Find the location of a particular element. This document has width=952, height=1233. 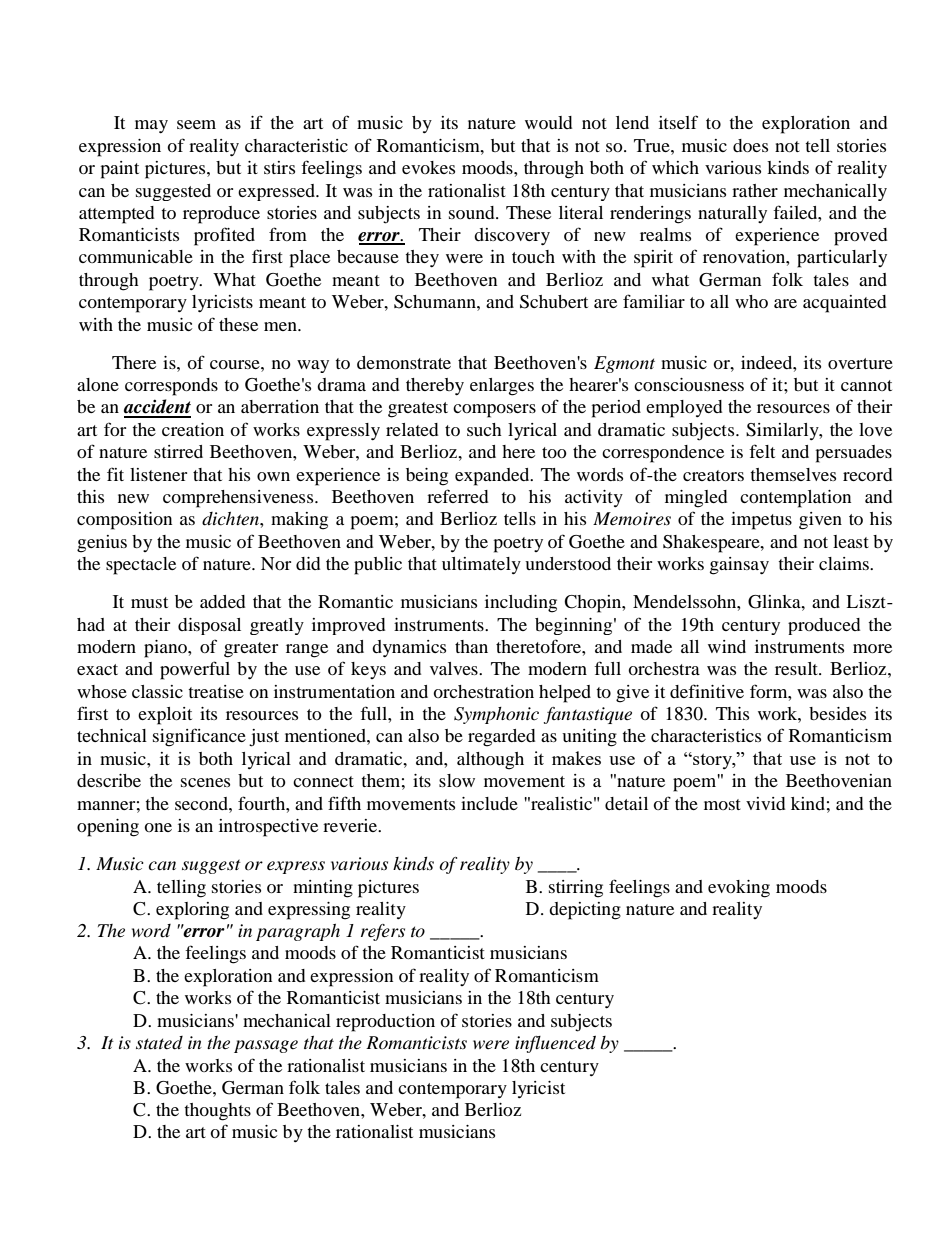

does is located at coordinates (750, 145).
